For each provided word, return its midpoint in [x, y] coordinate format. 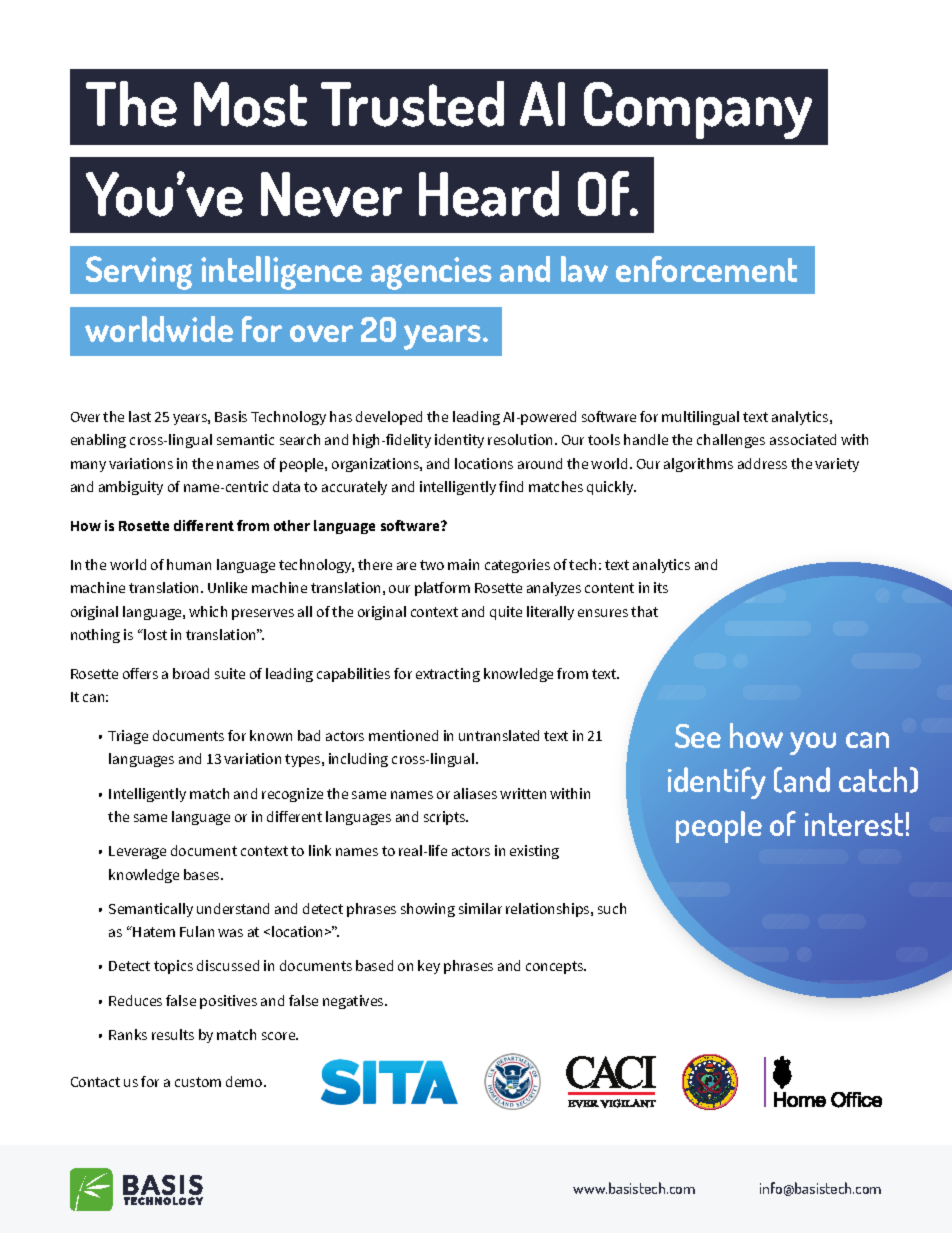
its [661, 587]
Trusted [412, 104]
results [173, 1034]
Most [250, 104]
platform [442, 589]
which [208, 611]
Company [698, 110]
